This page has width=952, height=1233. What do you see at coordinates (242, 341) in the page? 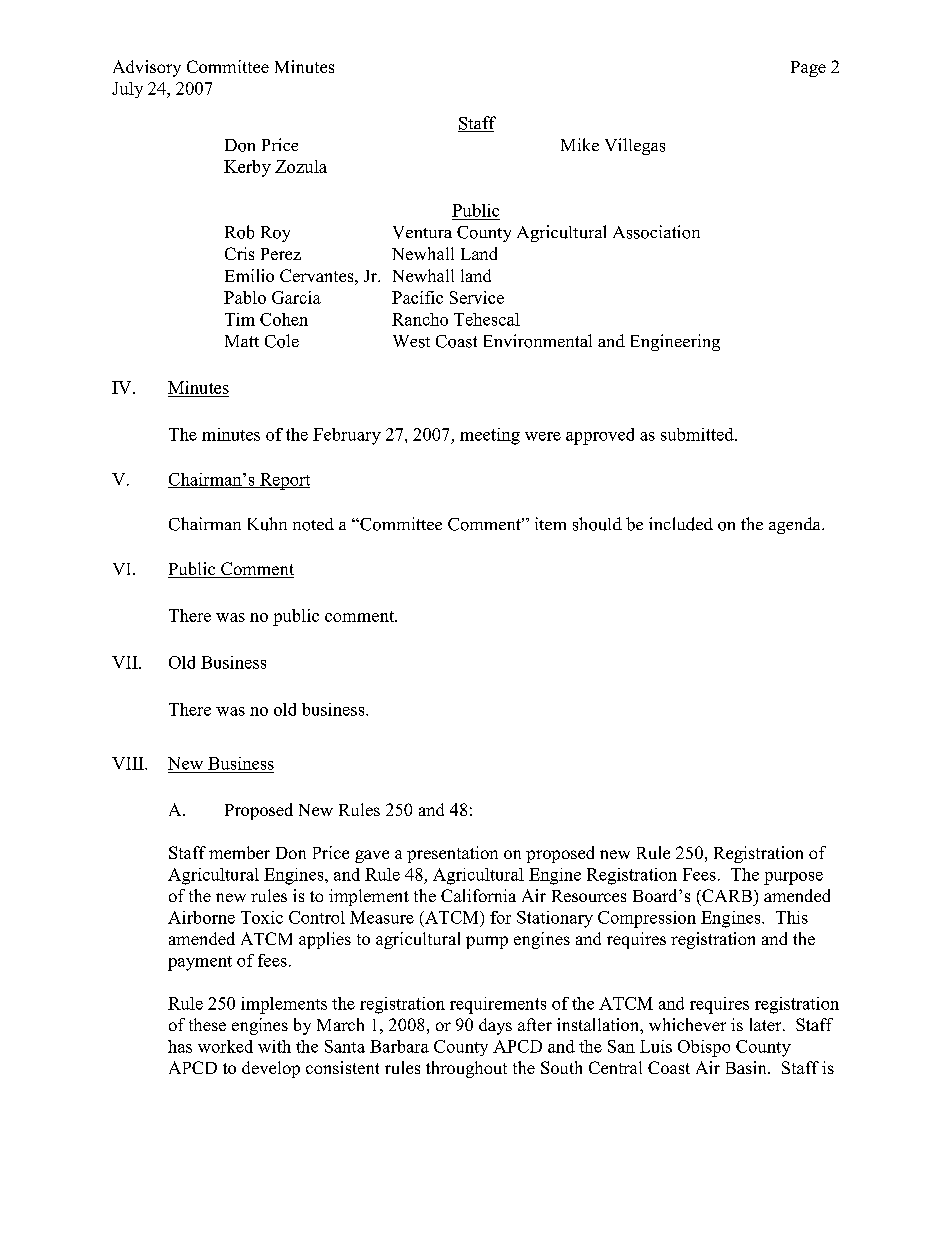
I see `Matt` at bounding box center [242, 341].
